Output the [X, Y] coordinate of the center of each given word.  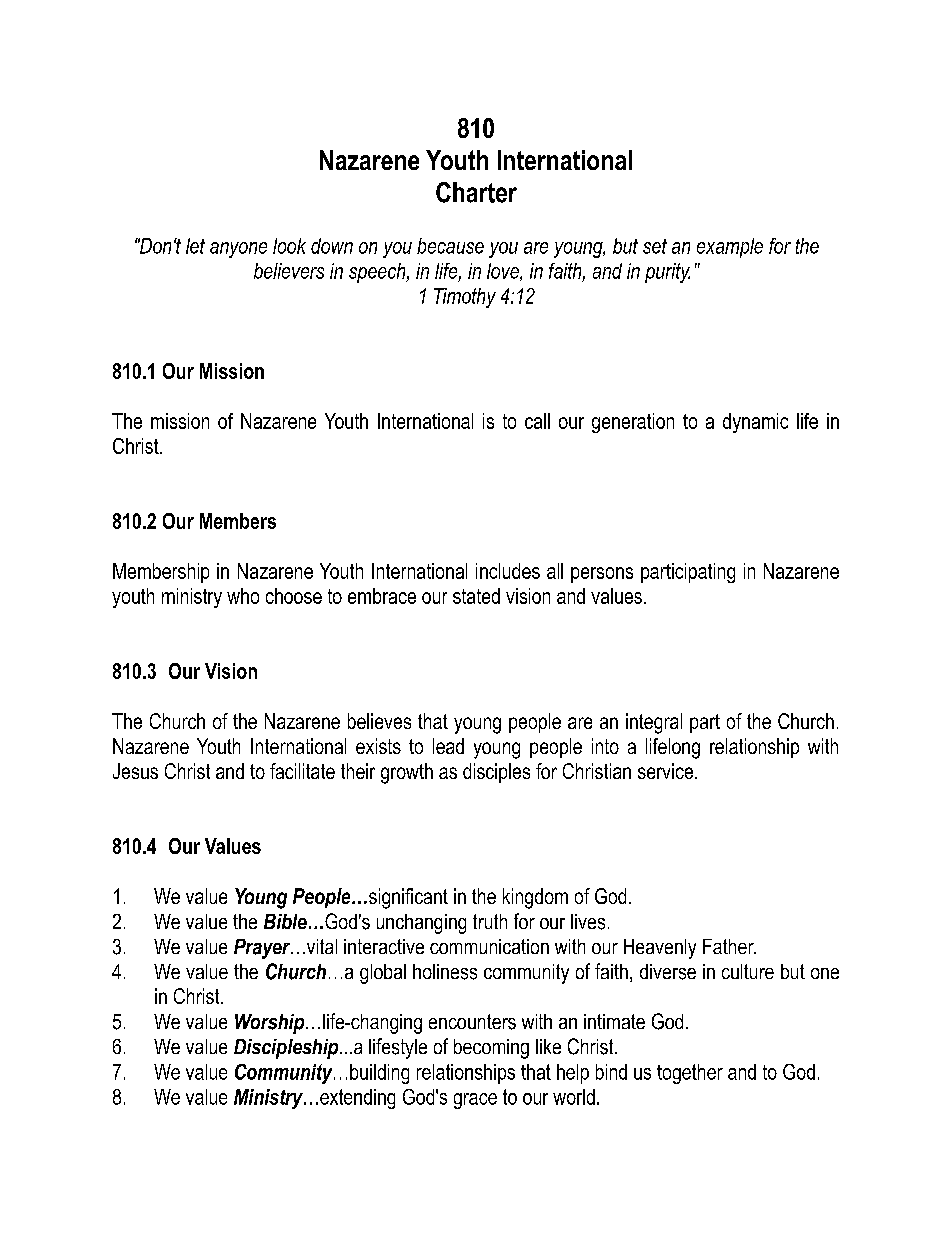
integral [654, 723]
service [667, 771]
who [243, 596]
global [383, 974]
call [537, 421]
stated [476, 596]
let [195, 246]
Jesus [135, 771]
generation [633, 423]
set [655, 246]
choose [294, 596]
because [450, 246]
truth [490, 921]
